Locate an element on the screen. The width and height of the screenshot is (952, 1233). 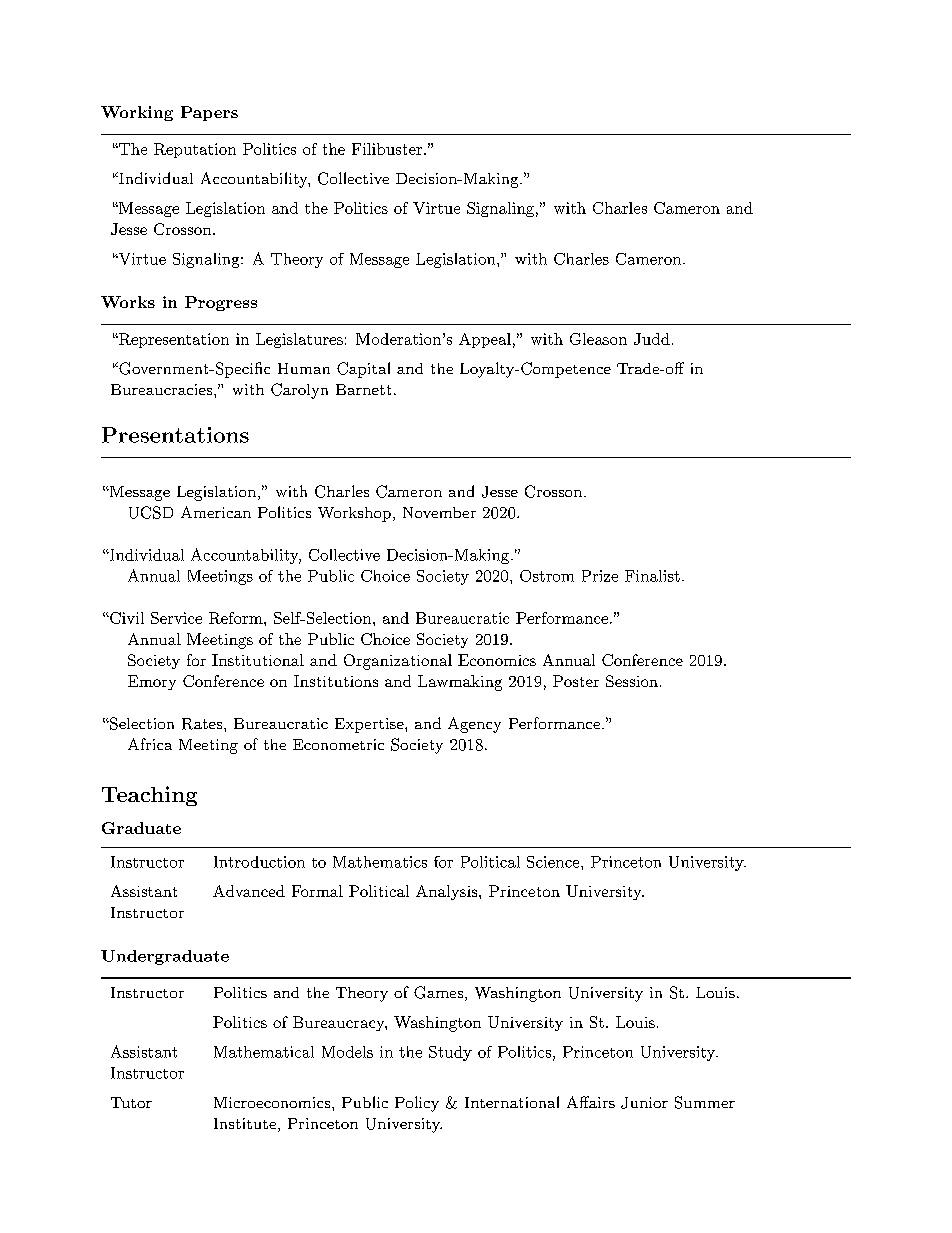
Policy is located at coordinates (417, 1104).
